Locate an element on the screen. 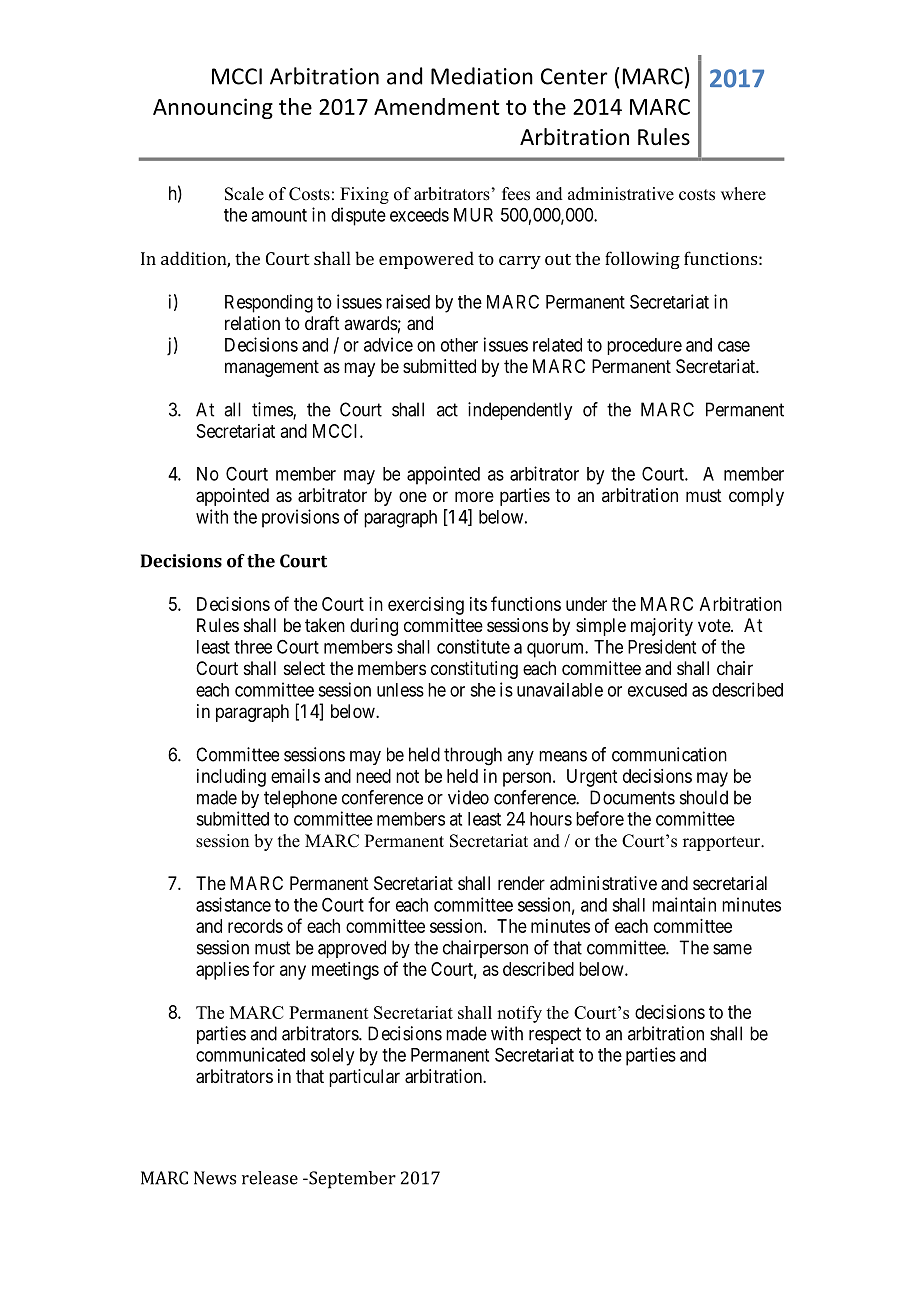 The height and width of the screenshot is (1309, 924). Mediation is located at coordinates (482, 76).
